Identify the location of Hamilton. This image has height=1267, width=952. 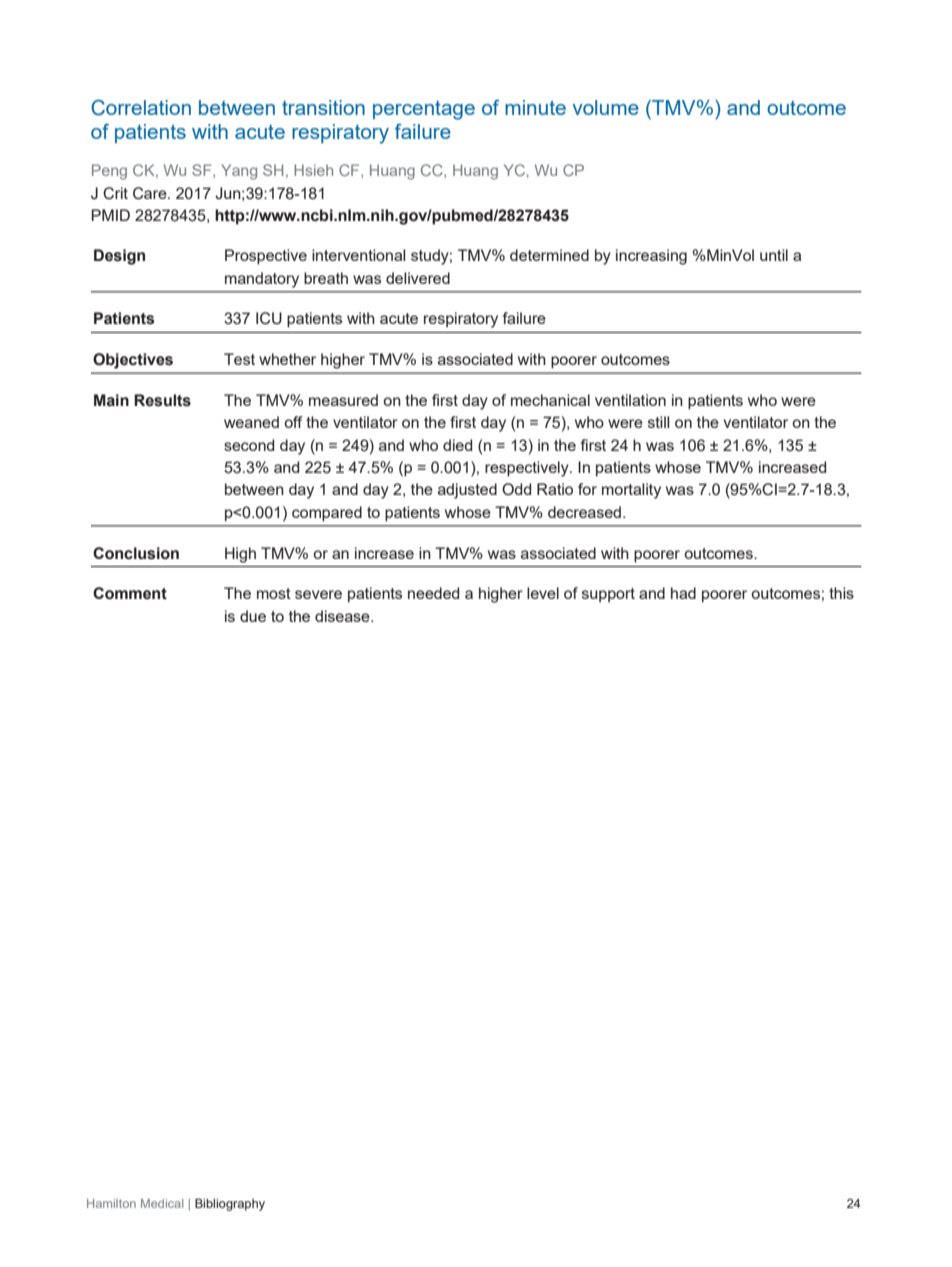
(111, 1203).
